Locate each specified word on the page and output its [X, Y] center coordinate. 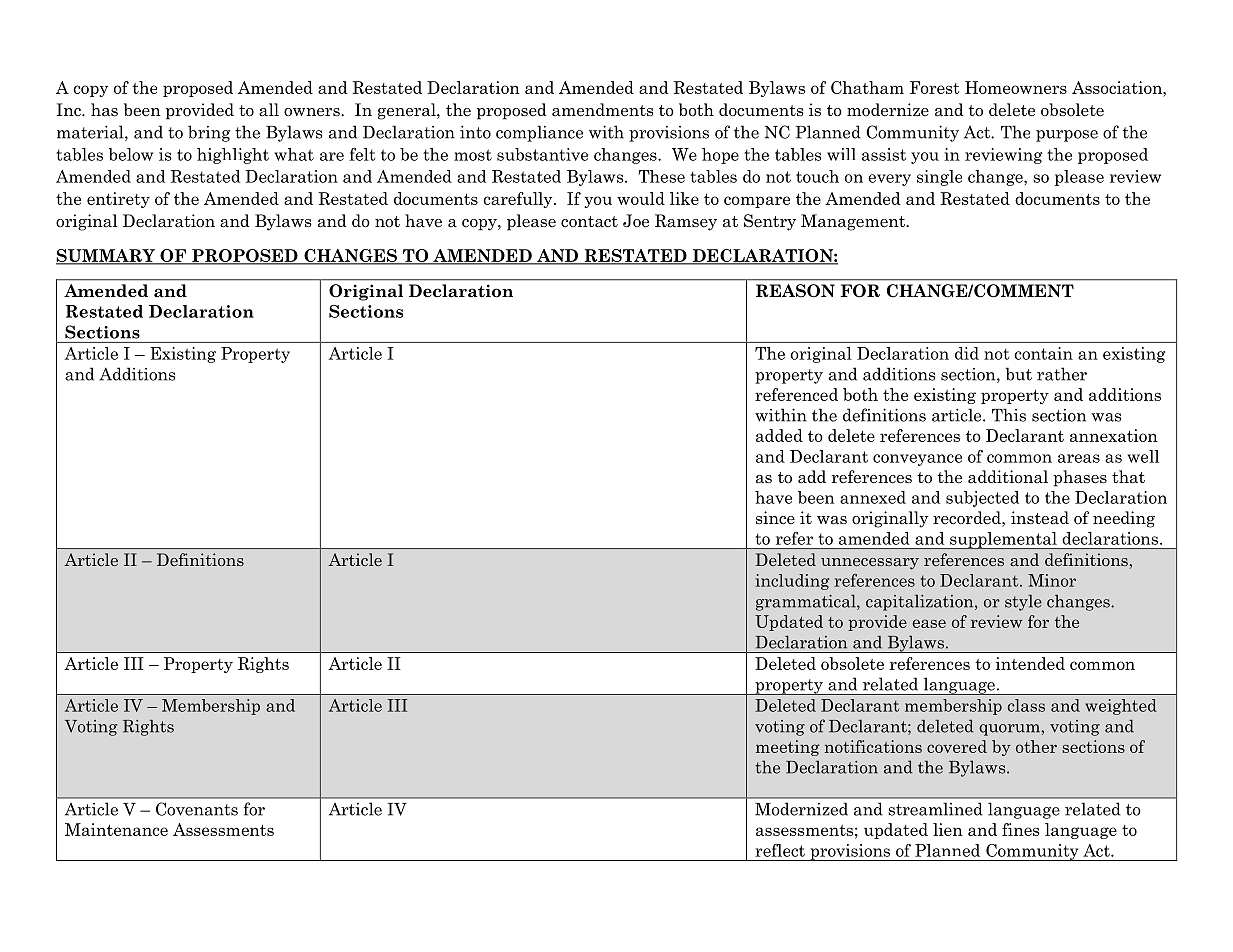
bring [209, 133]
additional [1008, 477]
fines [1020, 829]
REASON [795, 291]
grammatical [807, 602]
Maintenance [116, 829]
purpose [1067, 136]
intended [1030, 663]
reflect [780, 850]
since [775, 518]
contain [1043, 353]
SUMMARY [106, 256]
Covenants [197, 809]
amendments [602, 110]
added [779, 435]
